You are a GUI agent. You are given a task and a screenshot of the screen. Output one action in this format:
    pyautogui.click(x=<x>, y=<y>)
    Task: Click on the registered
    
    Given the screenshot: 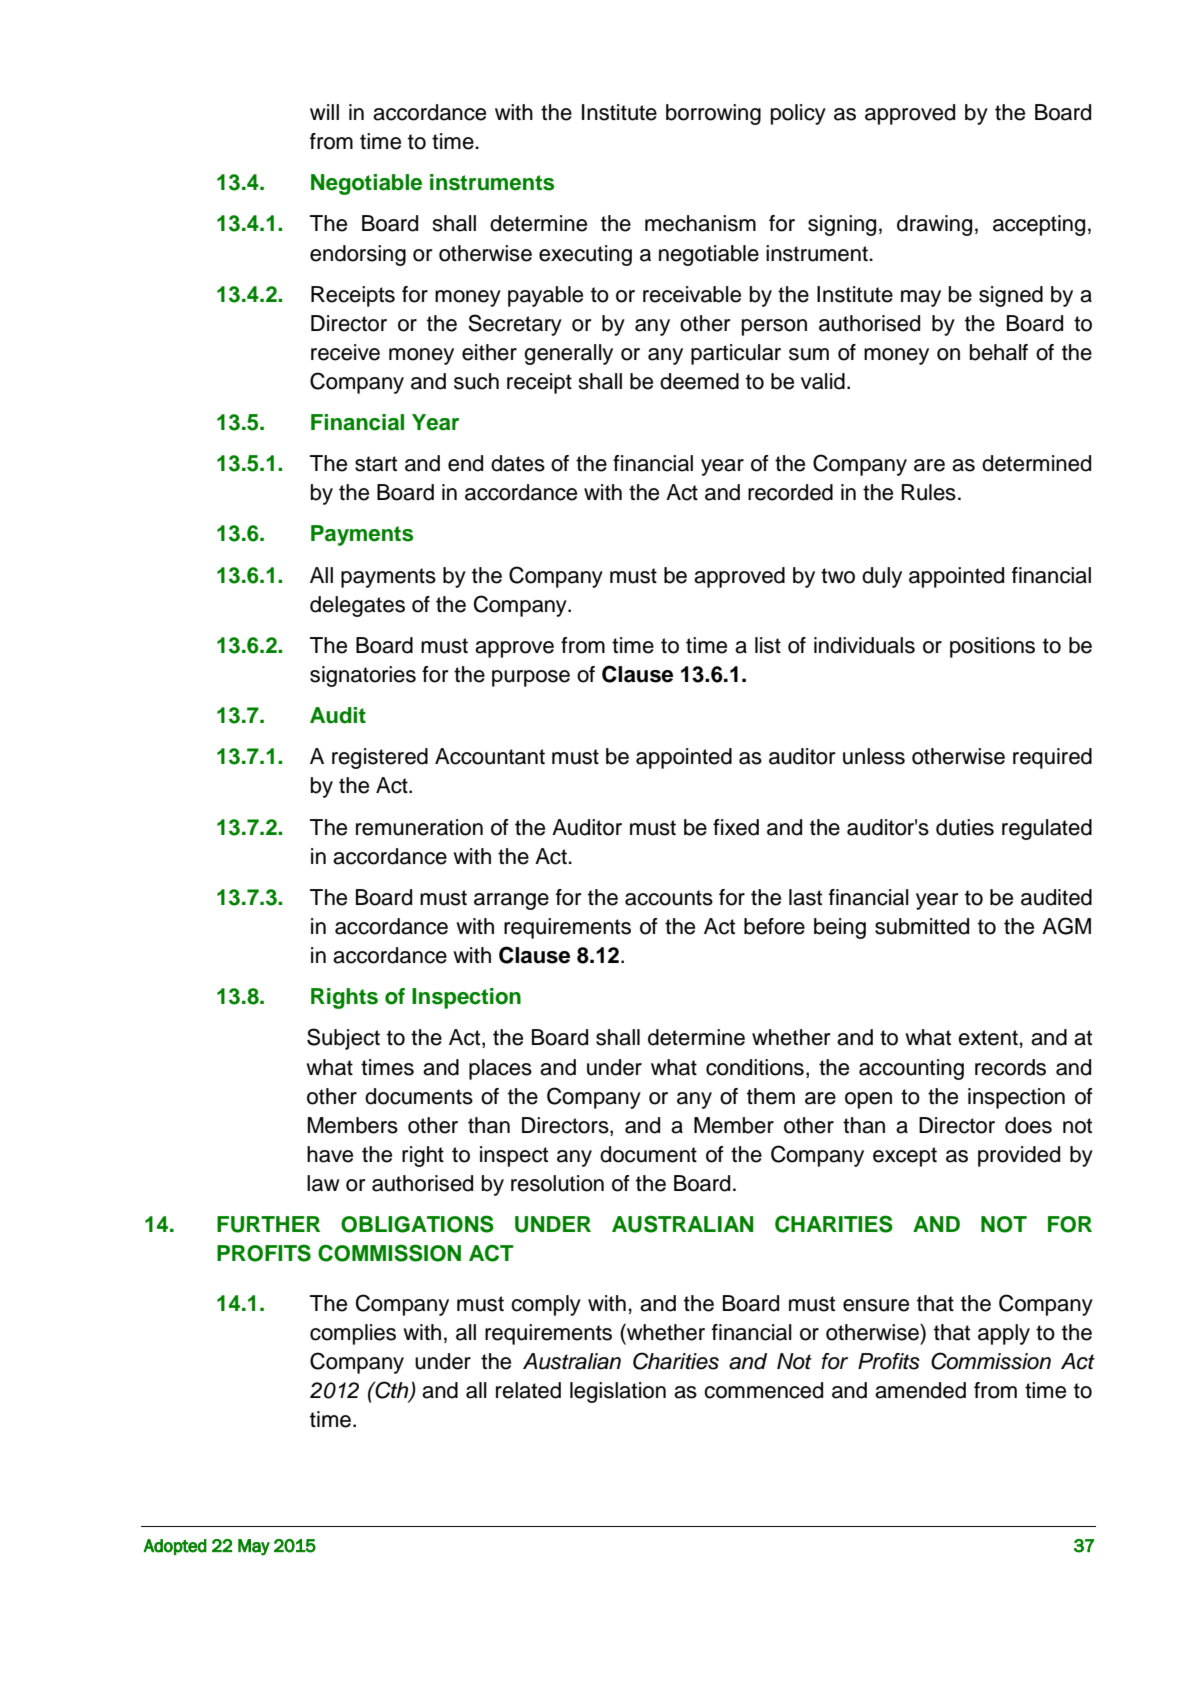 What is the action you would take?
    pyautogui.click(x=380, y=758)
